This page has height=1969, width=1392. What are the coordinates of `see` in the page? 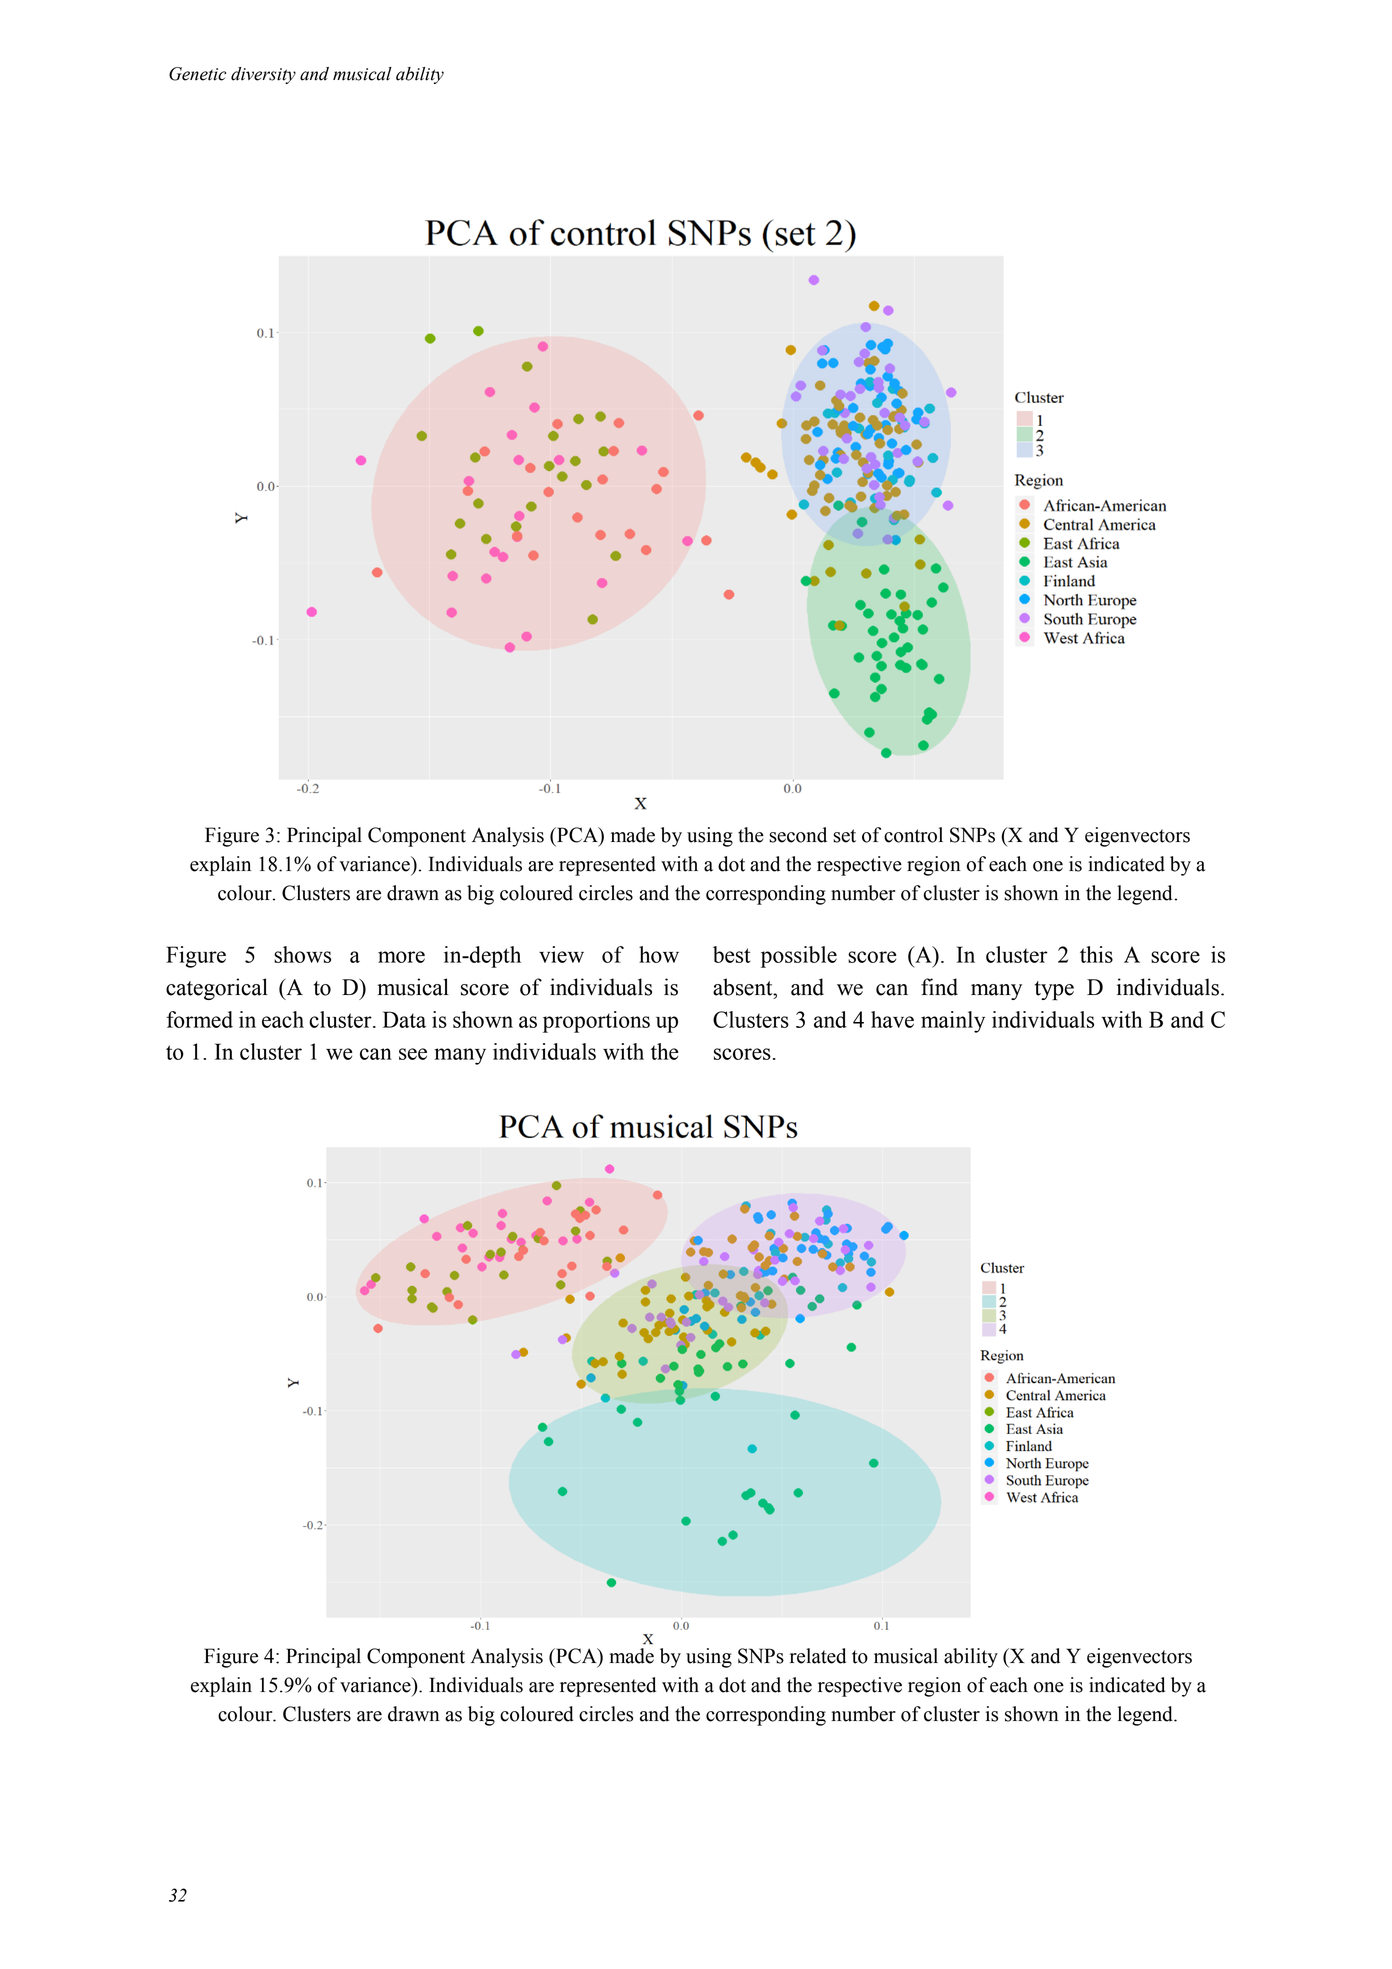 It's located at (413, 1054).
